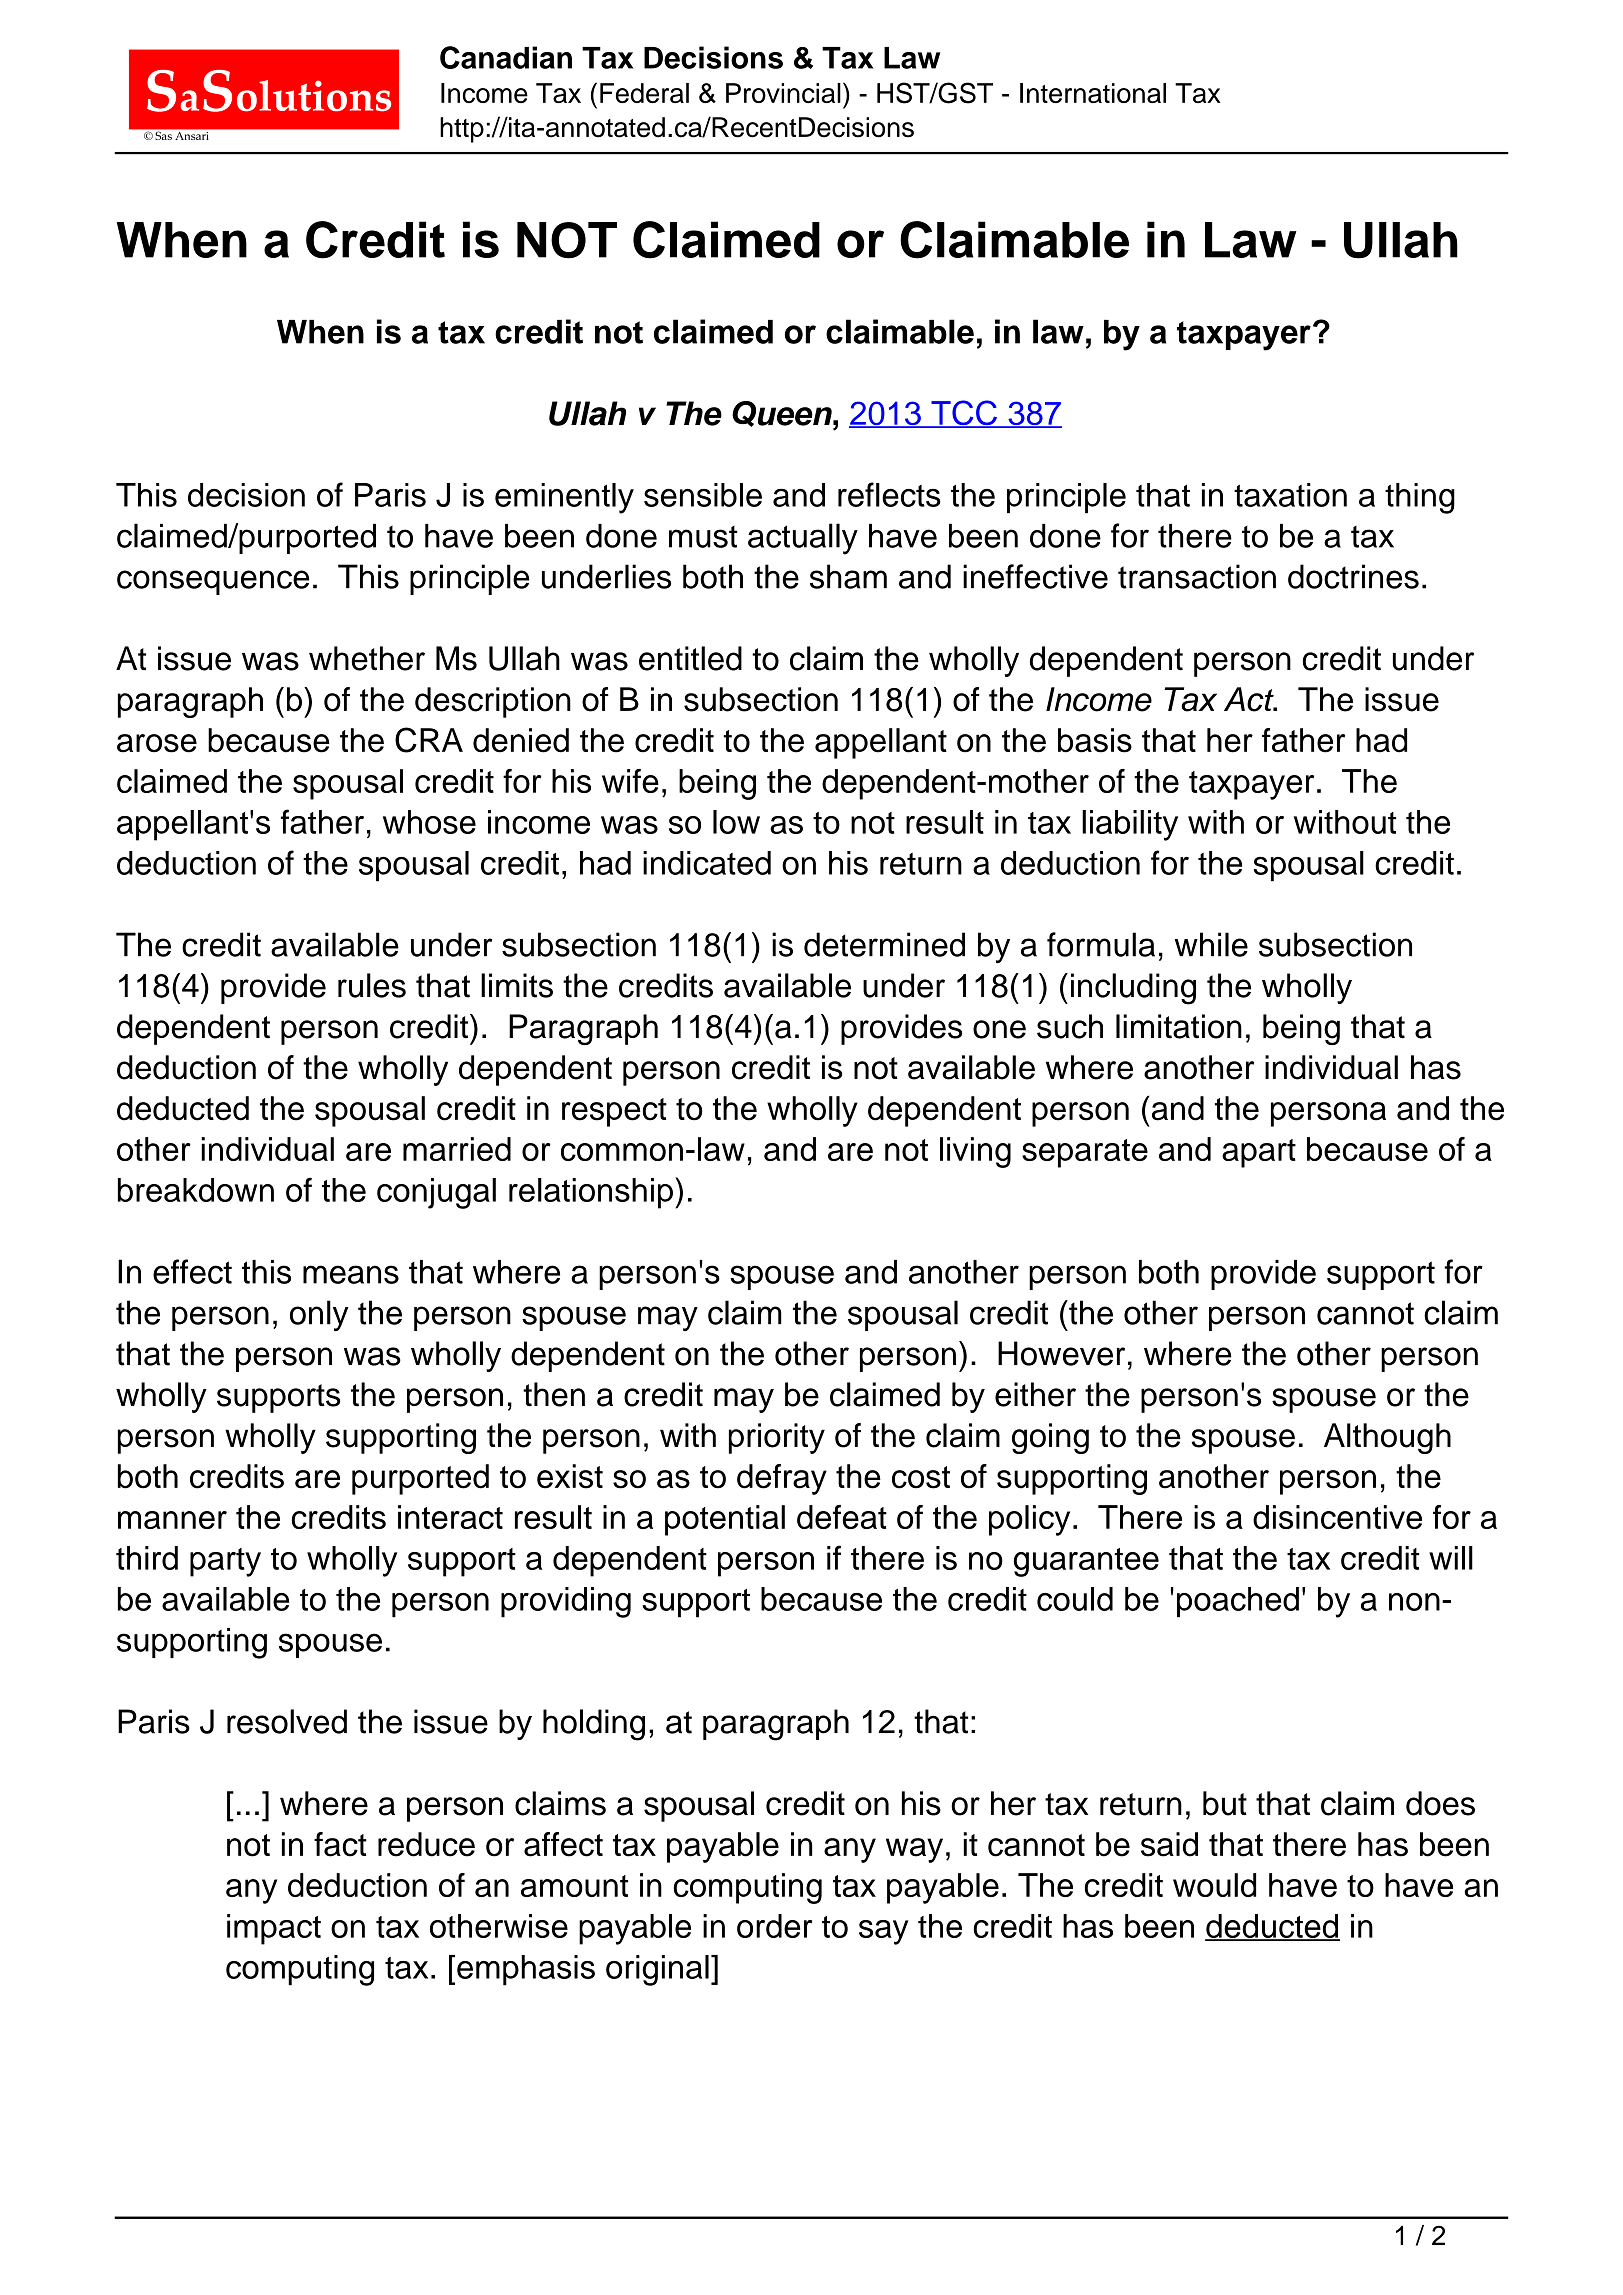  Describe the element at coordinates (274, 1929) in the page. I see `impact` at that location.
